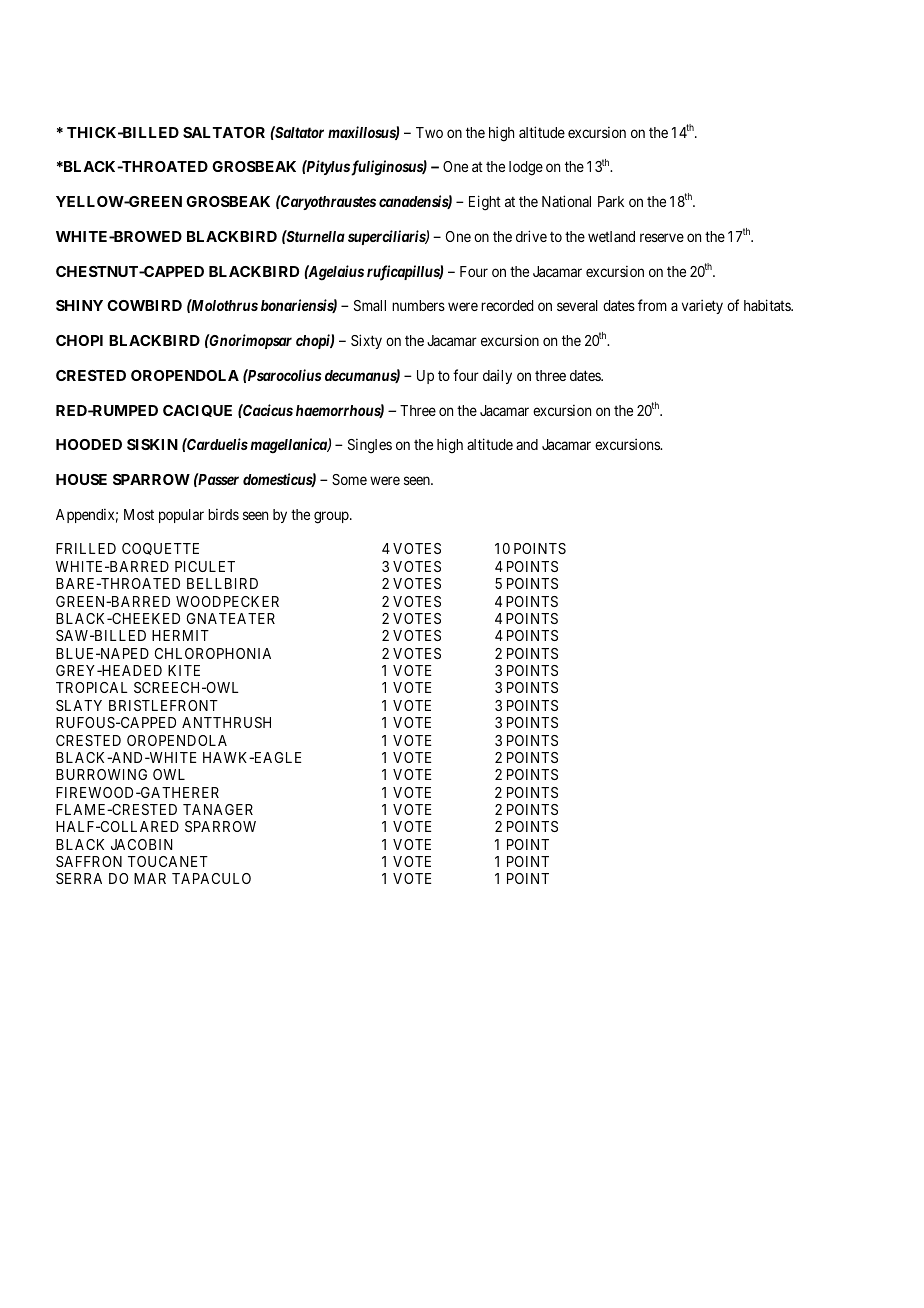  Describe the element at coordinates (497, 376) in the screenshot. I see `daily` at that location.
